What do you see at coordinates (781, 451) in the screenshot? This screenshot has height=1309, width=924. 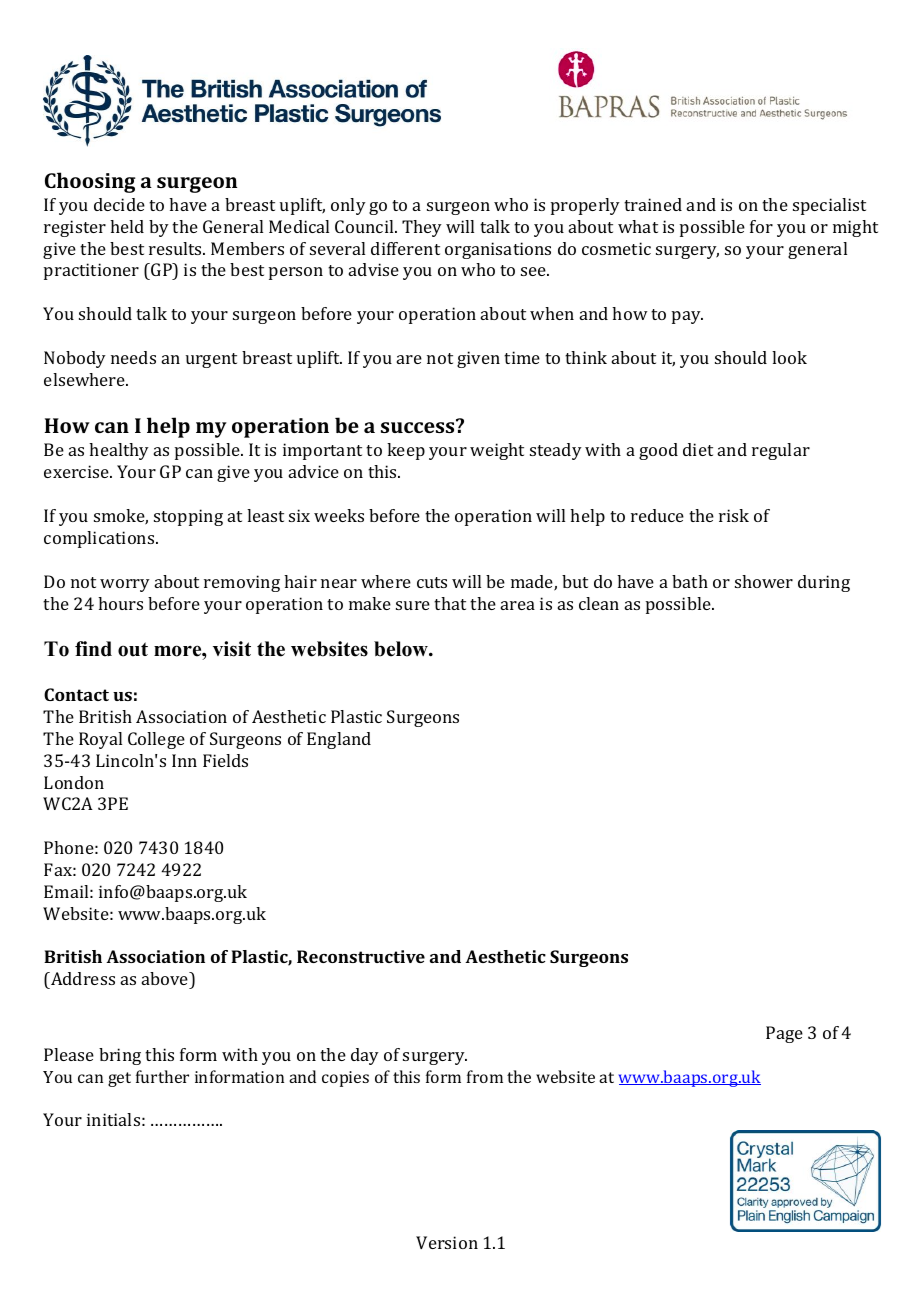 I see `regular` at bounding box center [781, 451].
